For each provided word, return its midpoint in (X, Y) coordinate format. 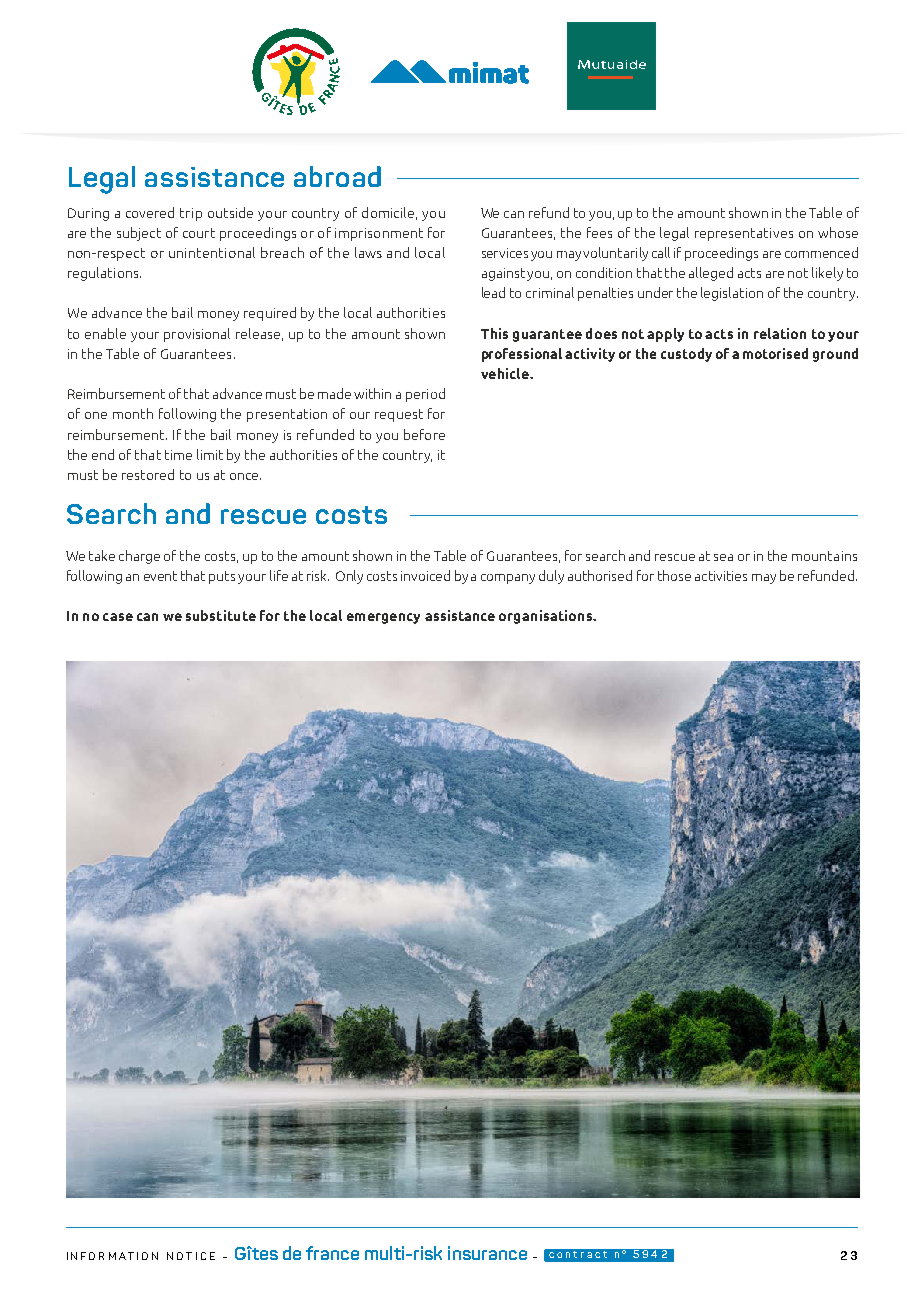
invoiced (425, 575)
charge (139, 557)
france (332, 1253)
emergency (383, 618)
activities (721, 576)
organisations (546, 617)
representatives (744, 234)
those (674, 575)
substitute (221, 615)
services (505, 253)
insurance (487, 1253)
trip (191, 214)
